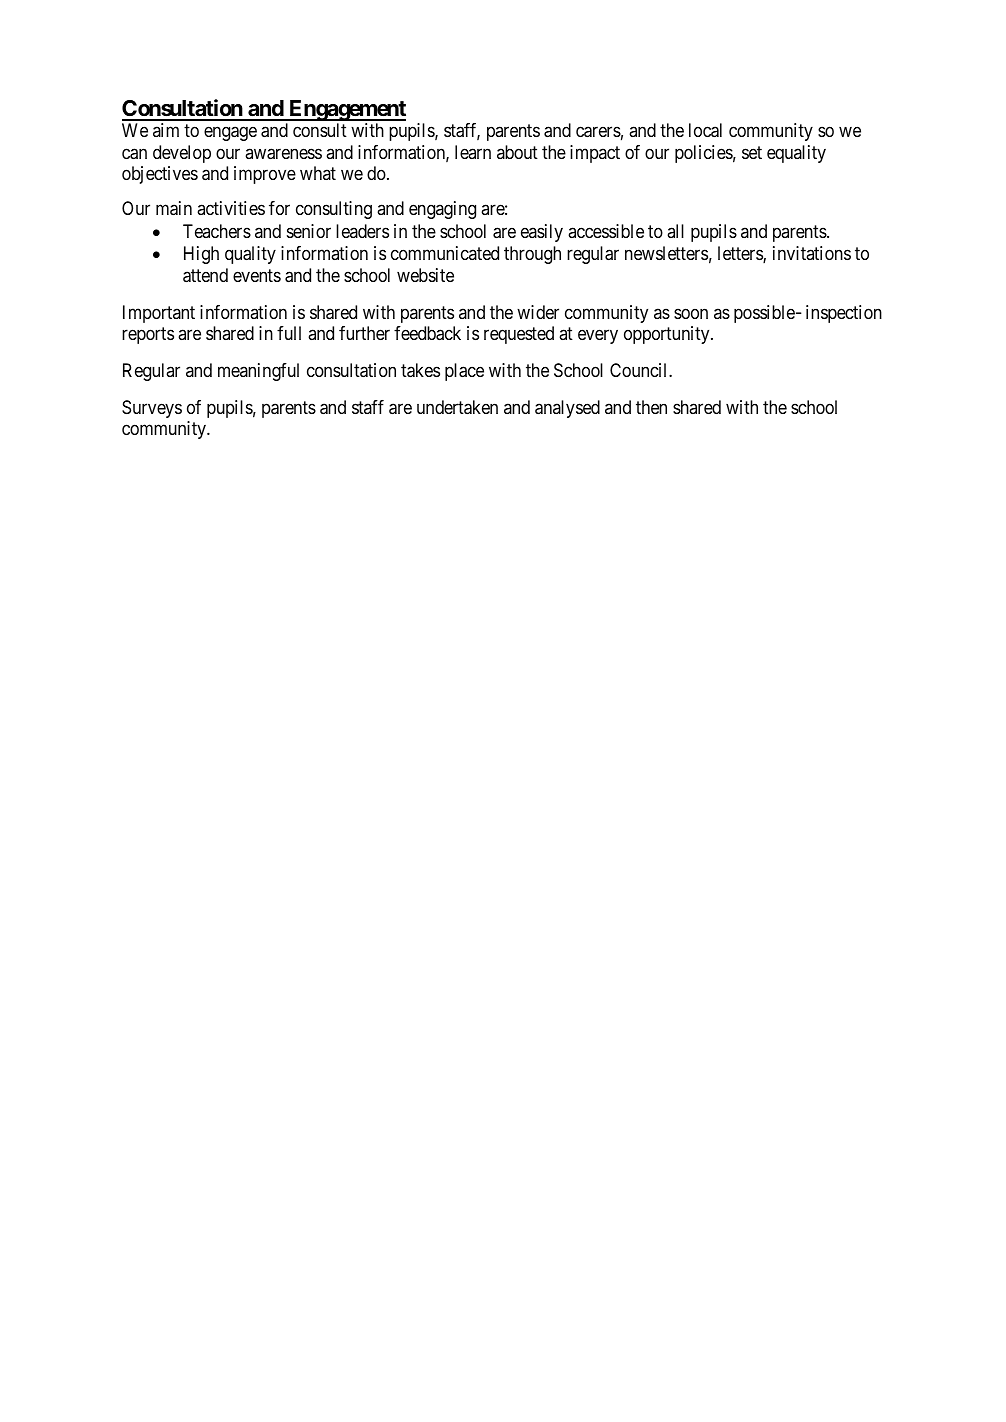 The height and width of the page is (1422, 1006). What do you see at coordinates (166, 130) in the page?
I see `aim` at bounding box center [166, 130].
